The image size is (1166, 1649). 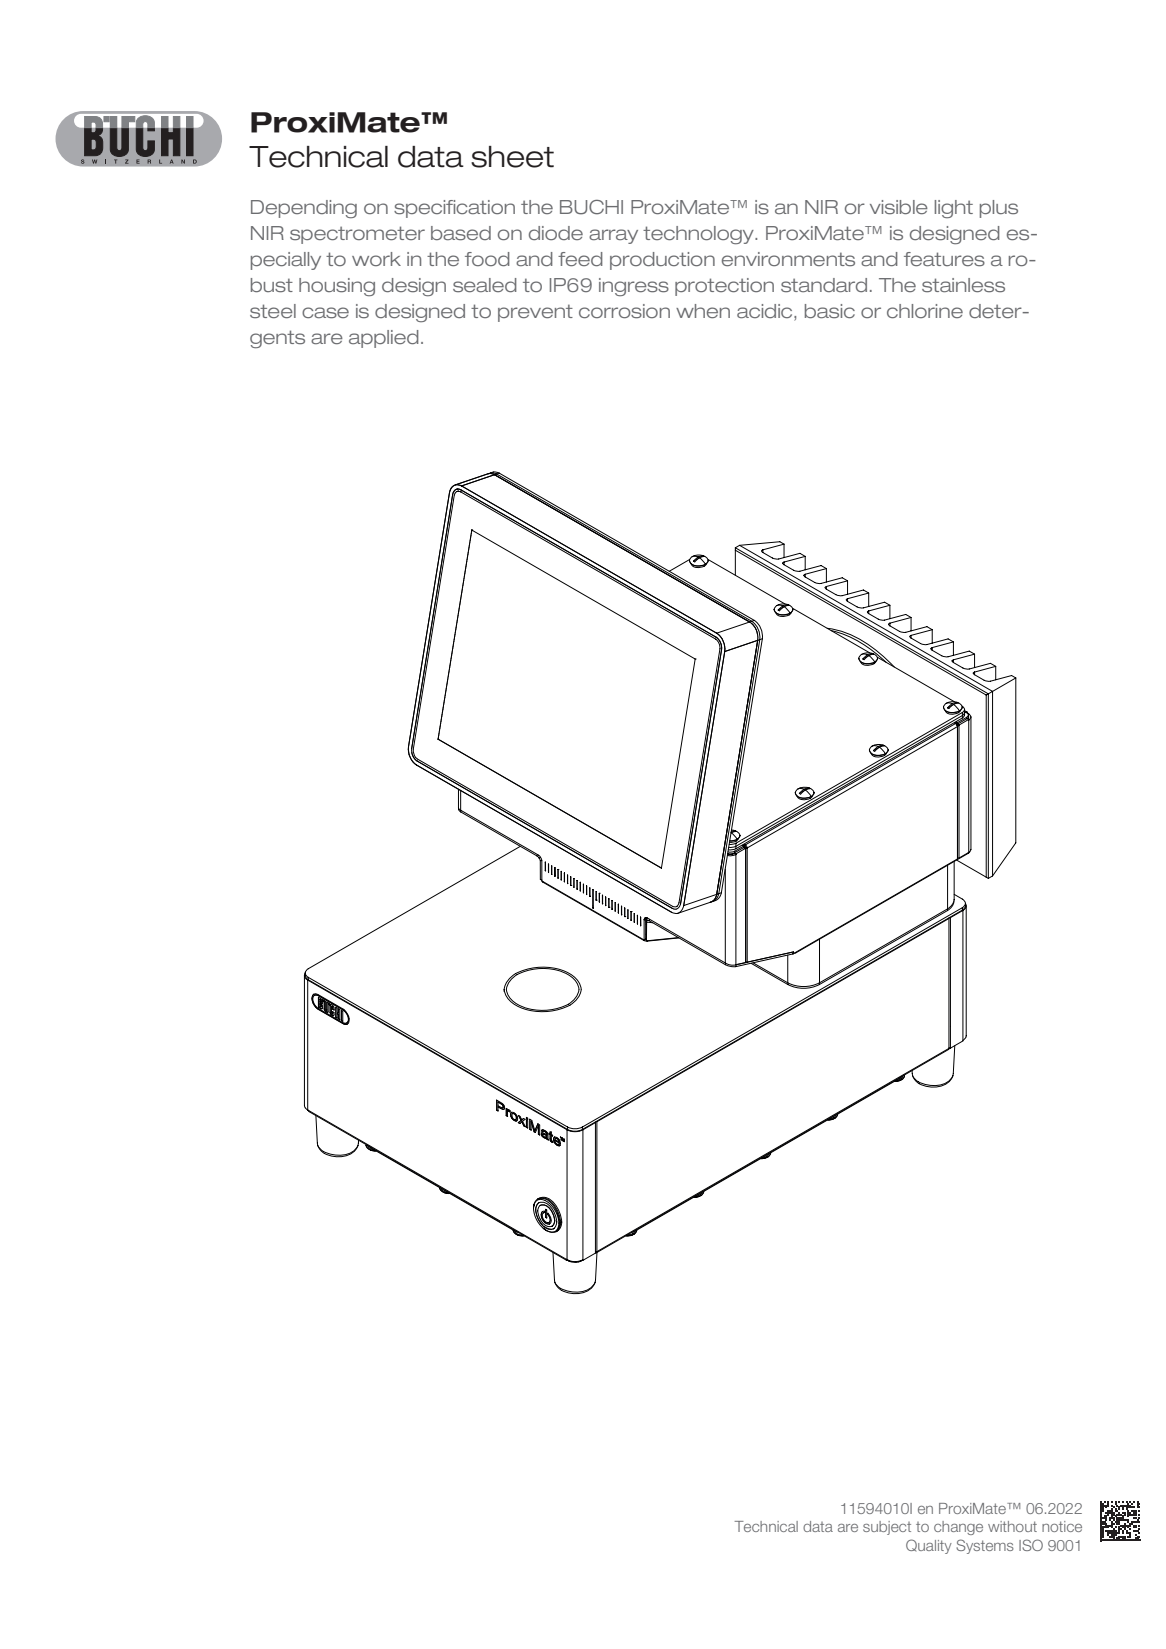 I want to click on applied, so click(x=384, y=339).
